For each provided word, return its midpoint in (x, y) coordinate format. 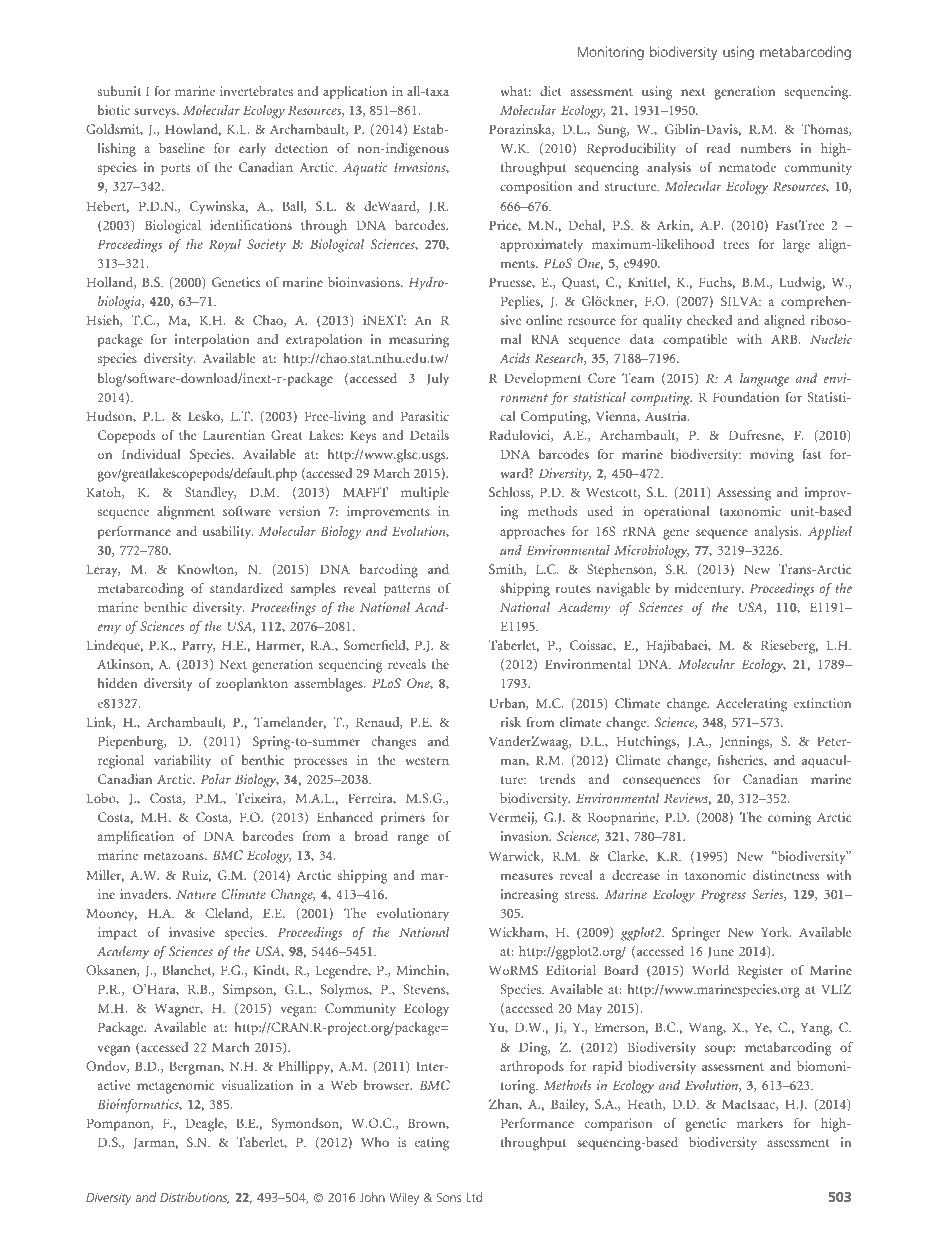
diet (551, 91)
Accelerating (751, 705)
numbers (766, 148)
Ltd (474, 1197)
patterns (407, 591)
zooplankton (252, 685)
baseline (182, 148)
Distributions (194, 1198)
